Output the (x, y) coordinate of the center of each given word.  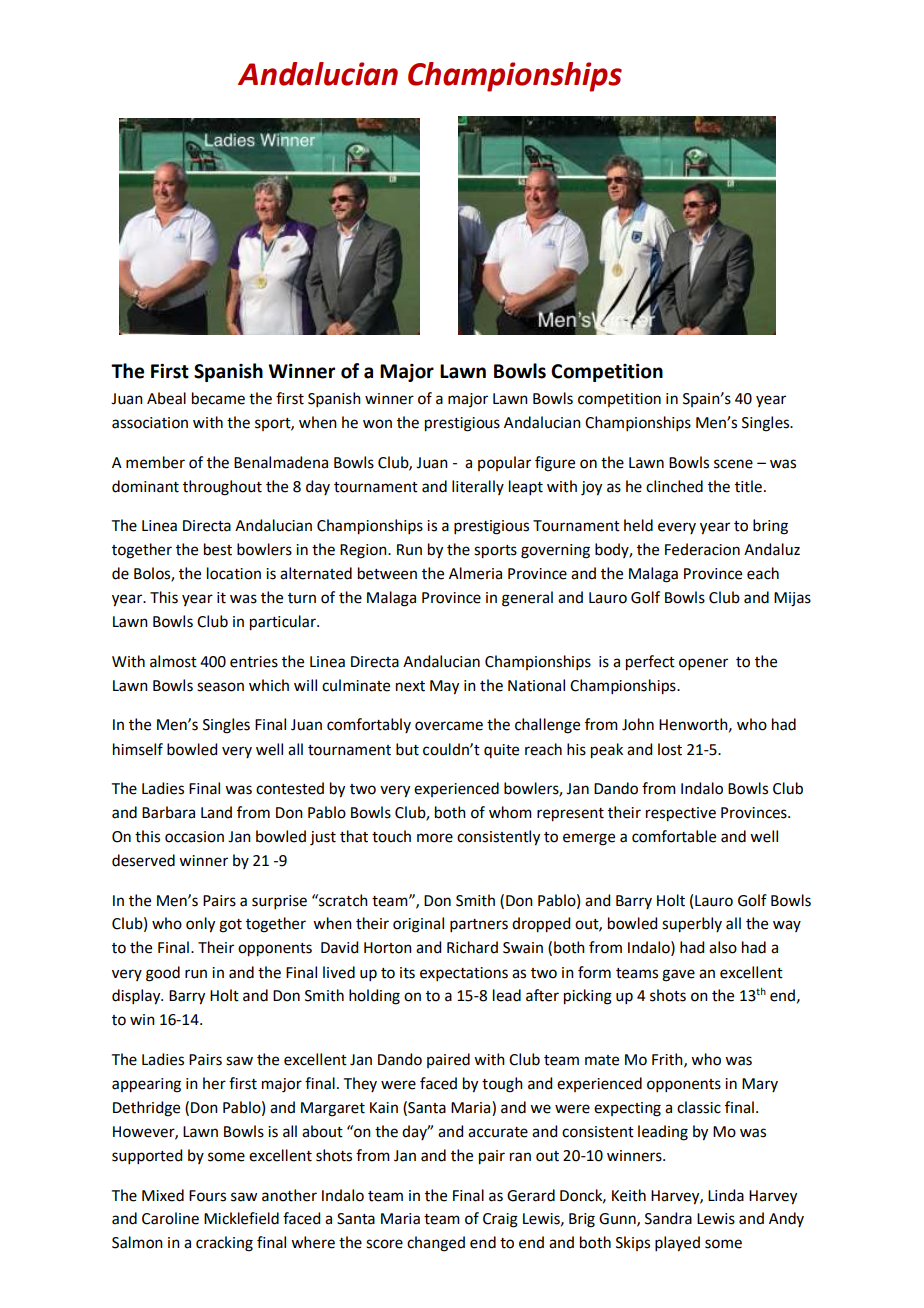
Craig (500, 1220)
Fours (207, 1196)
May (444, 687)
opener (703, 664)
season (220, 687)
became (218, 398)
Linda (726, 1195)
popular (504, 463)
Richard (472, 947)
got (230, 926)
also (723, 947)
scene (733, 464)
